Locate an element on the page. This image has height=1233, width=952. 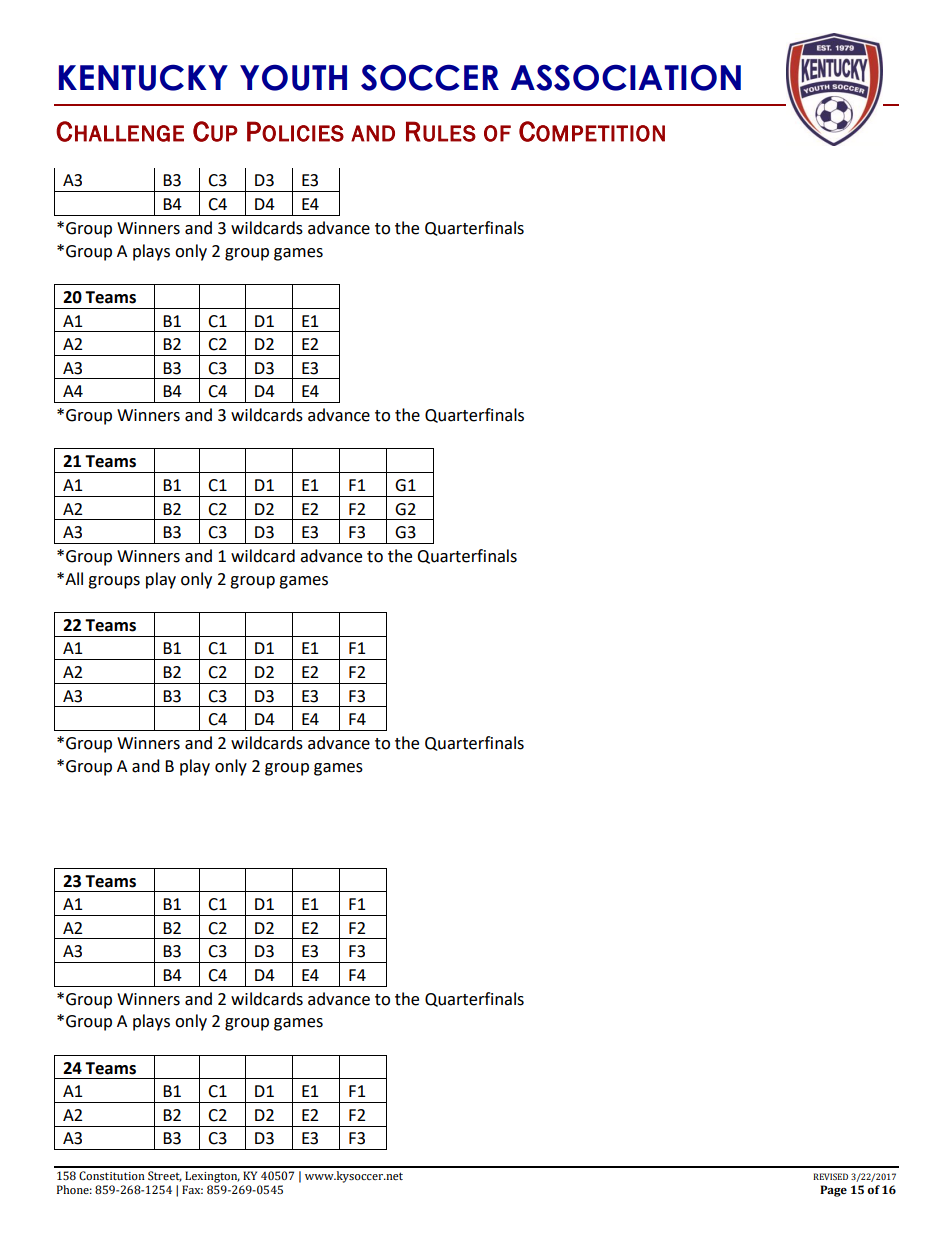
Street is located at coordinates (165, 1176).
